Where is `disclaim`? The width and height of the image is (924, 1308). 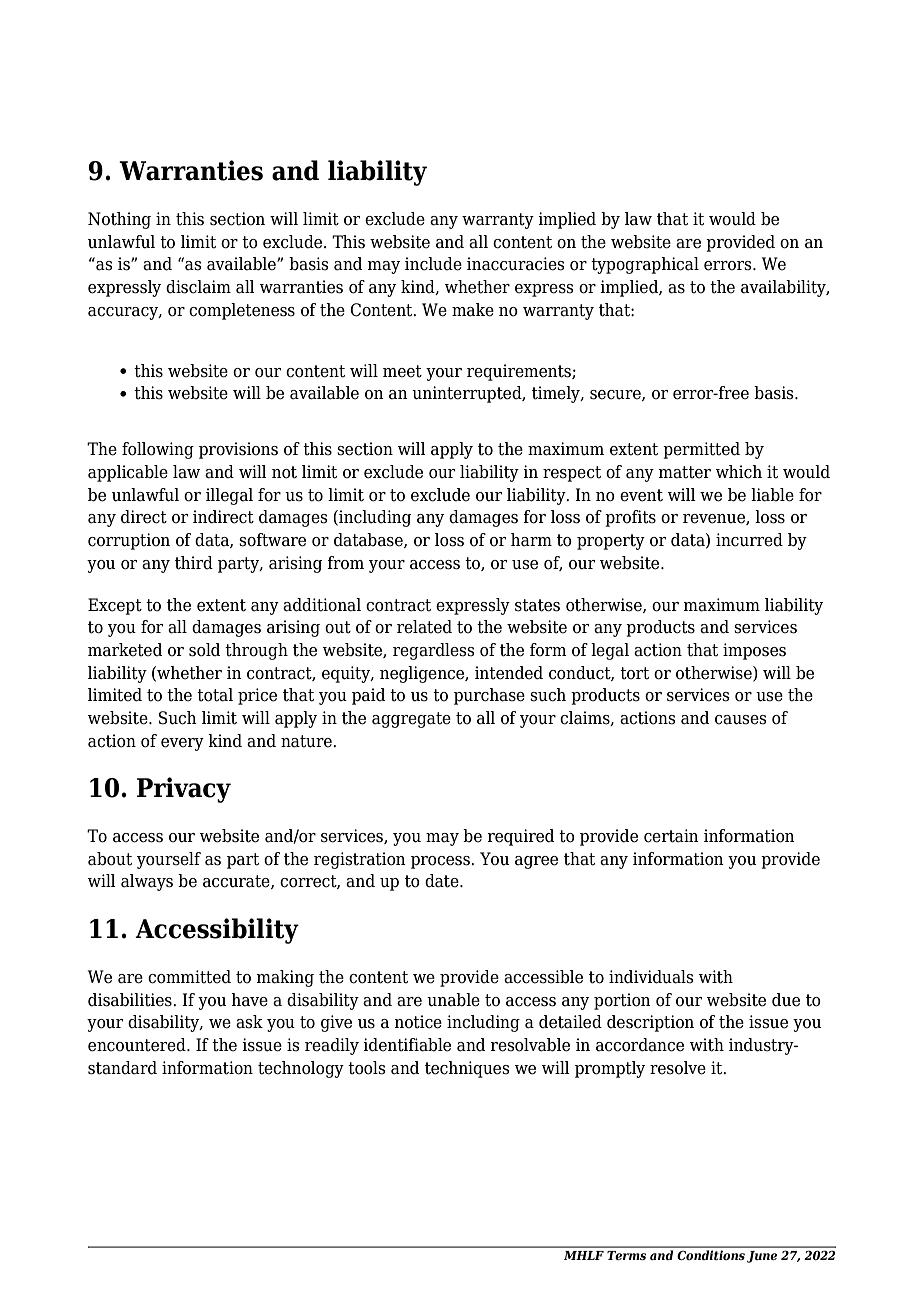
disclaim is located at coordinates (198, 287).
